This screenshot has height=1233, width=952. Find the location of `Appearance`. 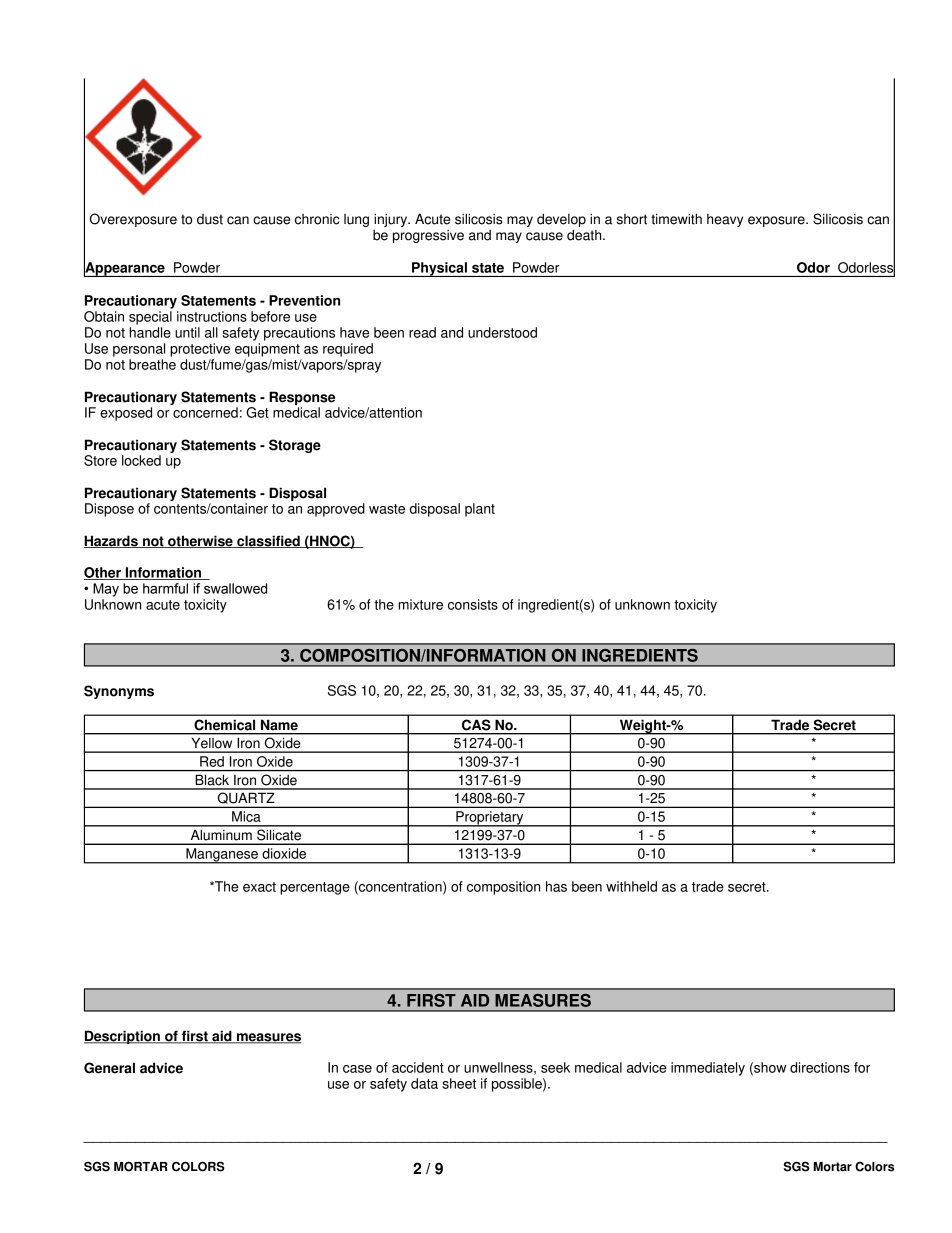

Appearance is located at coordinates (125, 268).
